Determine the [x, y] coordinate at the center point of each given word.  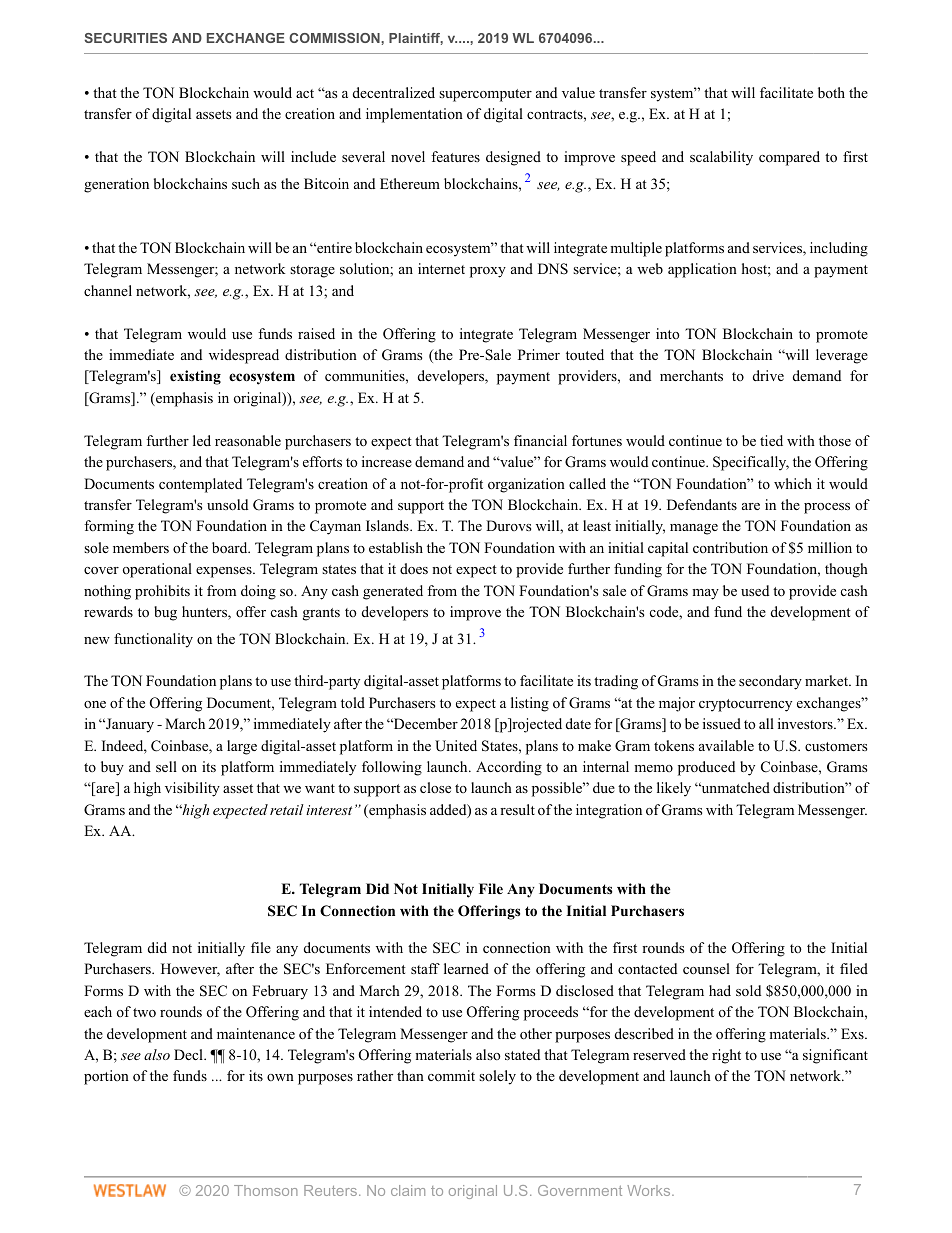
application [702, 270]
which [793, 483]
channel [108, 290]
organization [526, 485]
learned [466, 968]
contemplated [200, 485]
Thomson [266, 1190]
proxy [488, 272]
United [456, 746]
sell [166, 766]
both [831, 92]
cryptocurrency [745, 705]
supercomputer [485, 95]
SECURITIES [125, 38]
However [190, 970]
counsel [706, 968]
